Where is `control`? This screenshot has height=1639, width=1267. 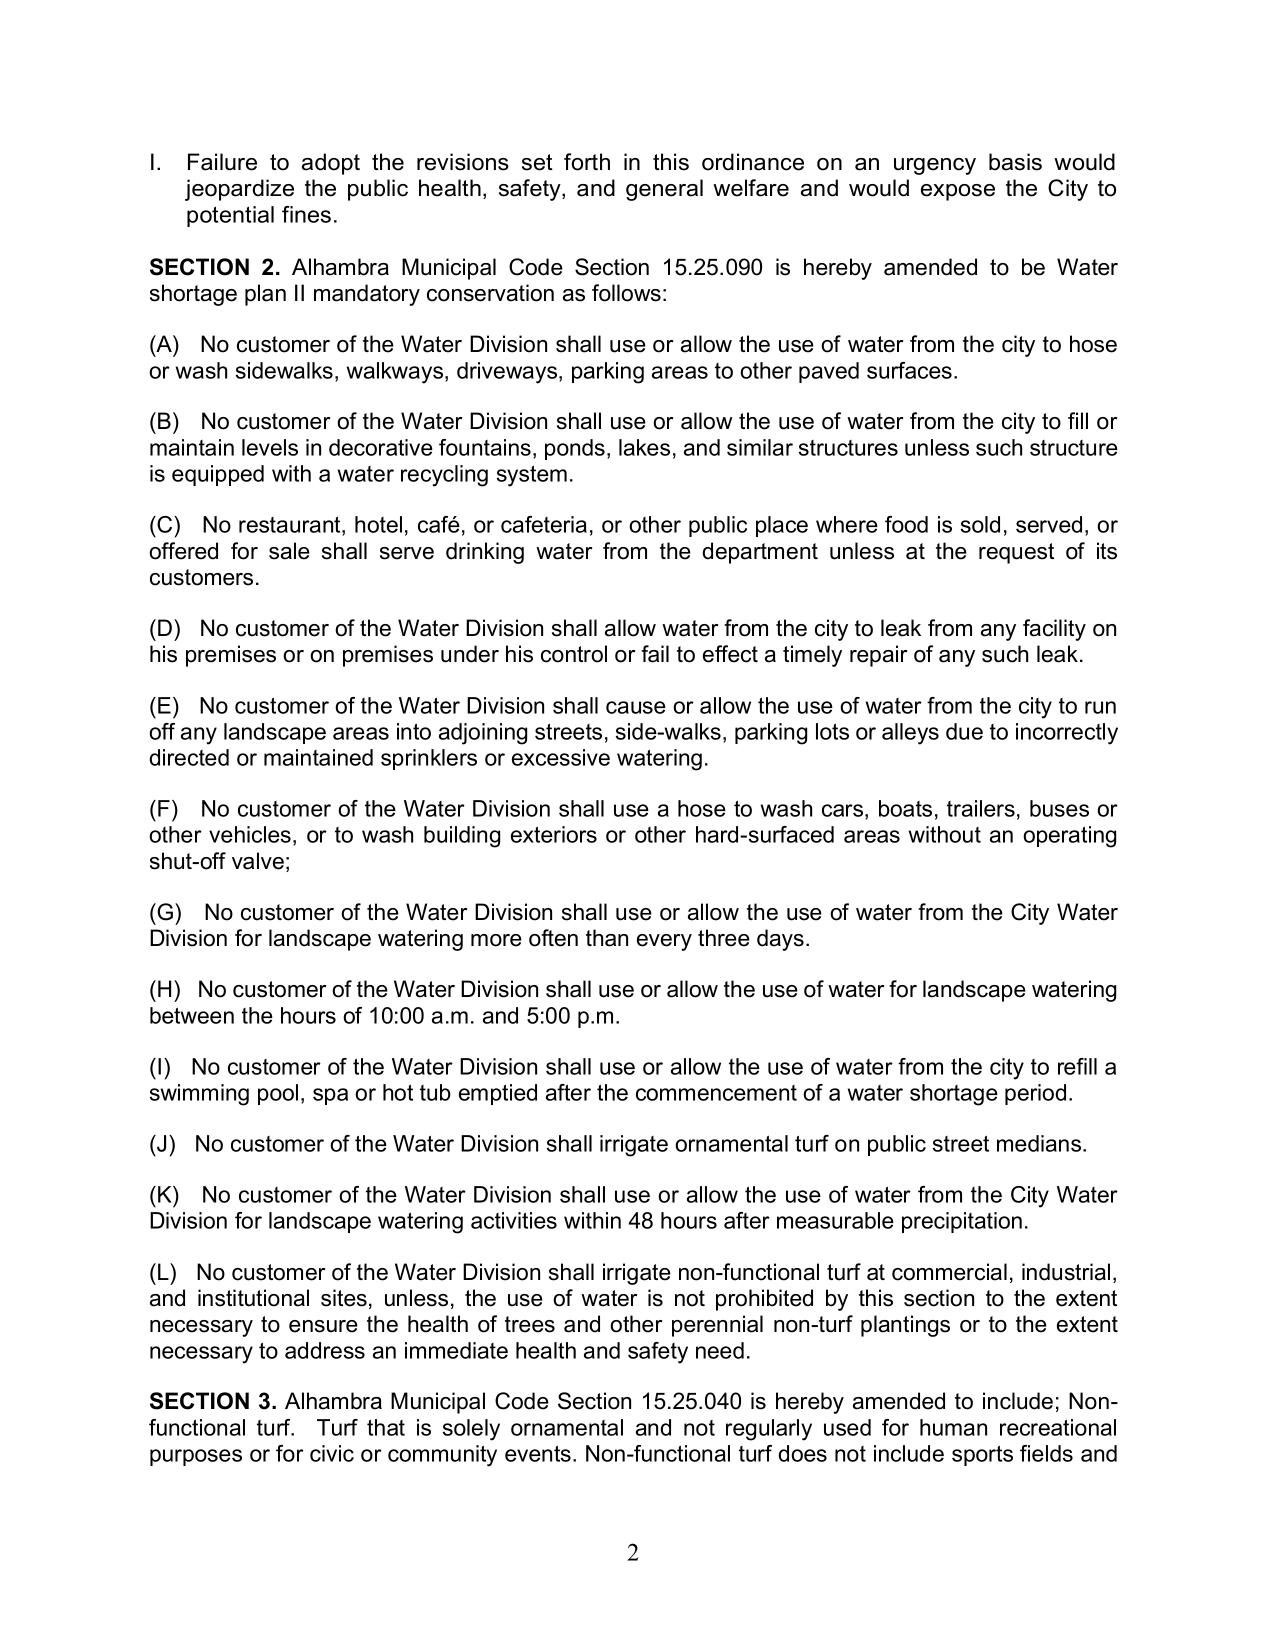
control is located at coordinates (574, 654).
